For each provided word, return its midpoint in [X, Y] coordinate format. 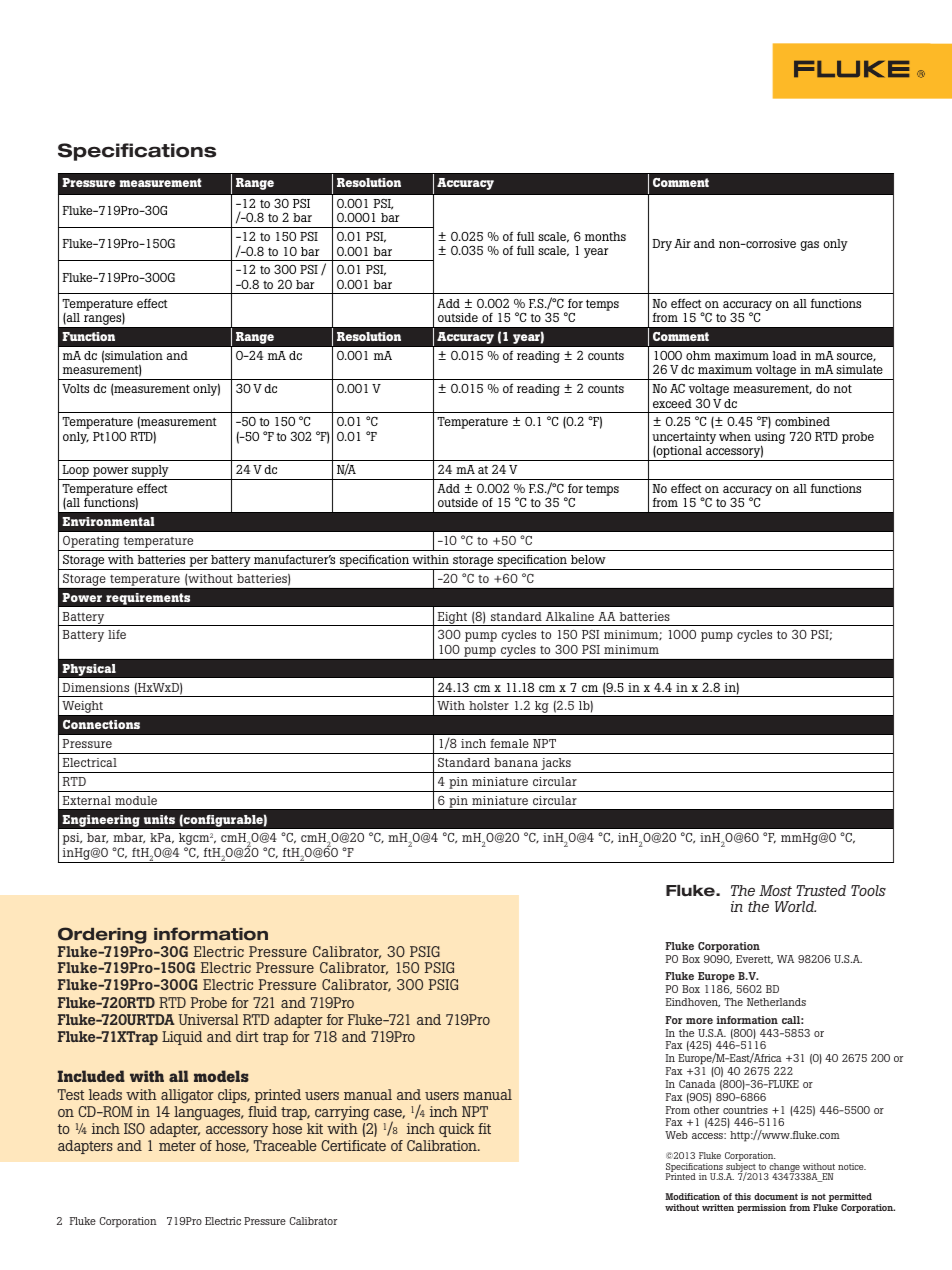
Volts [75, 388]
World [795, 906]
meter [177, 1146]
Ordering [102, 935]
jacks [556, 765]
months [605, 236]
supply [150, 472]
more [699, 1021]
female [509, 743]
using [770, 439]
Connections [101, 724]
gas [809, 246]
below [588, 559]
